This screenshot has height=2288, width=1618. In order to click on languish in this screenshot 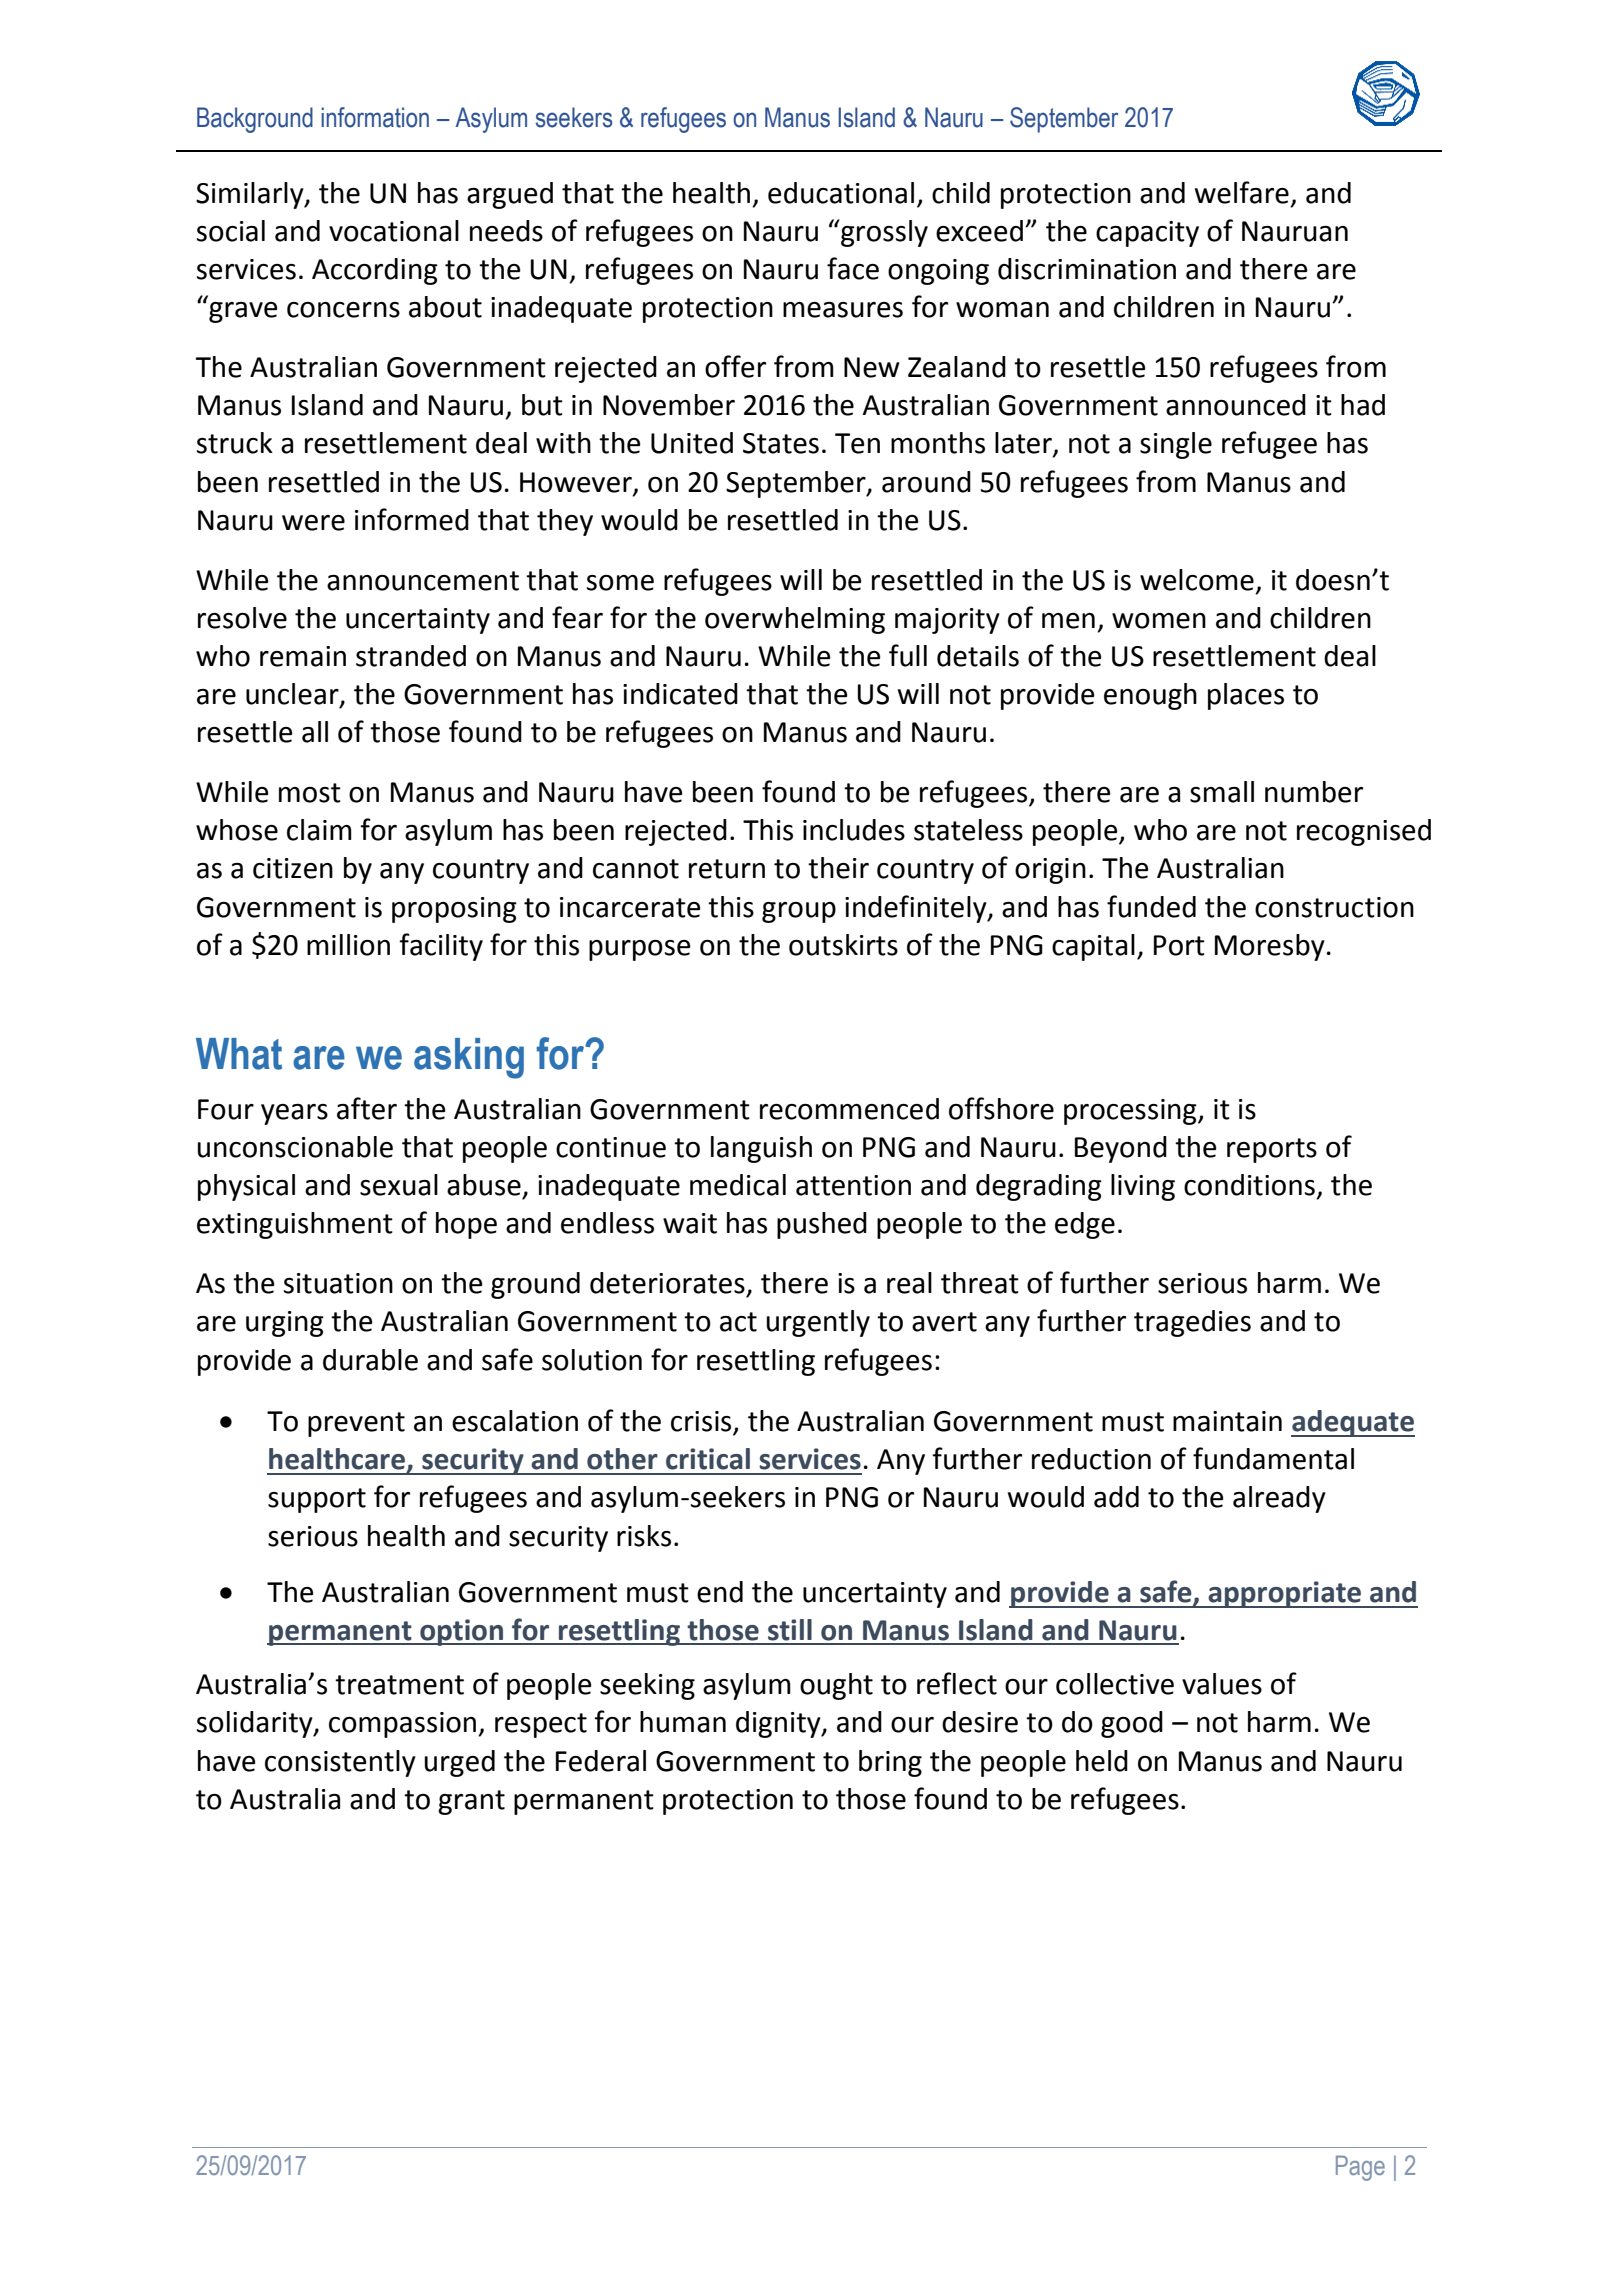, I will do `click(761, 1149)`.
